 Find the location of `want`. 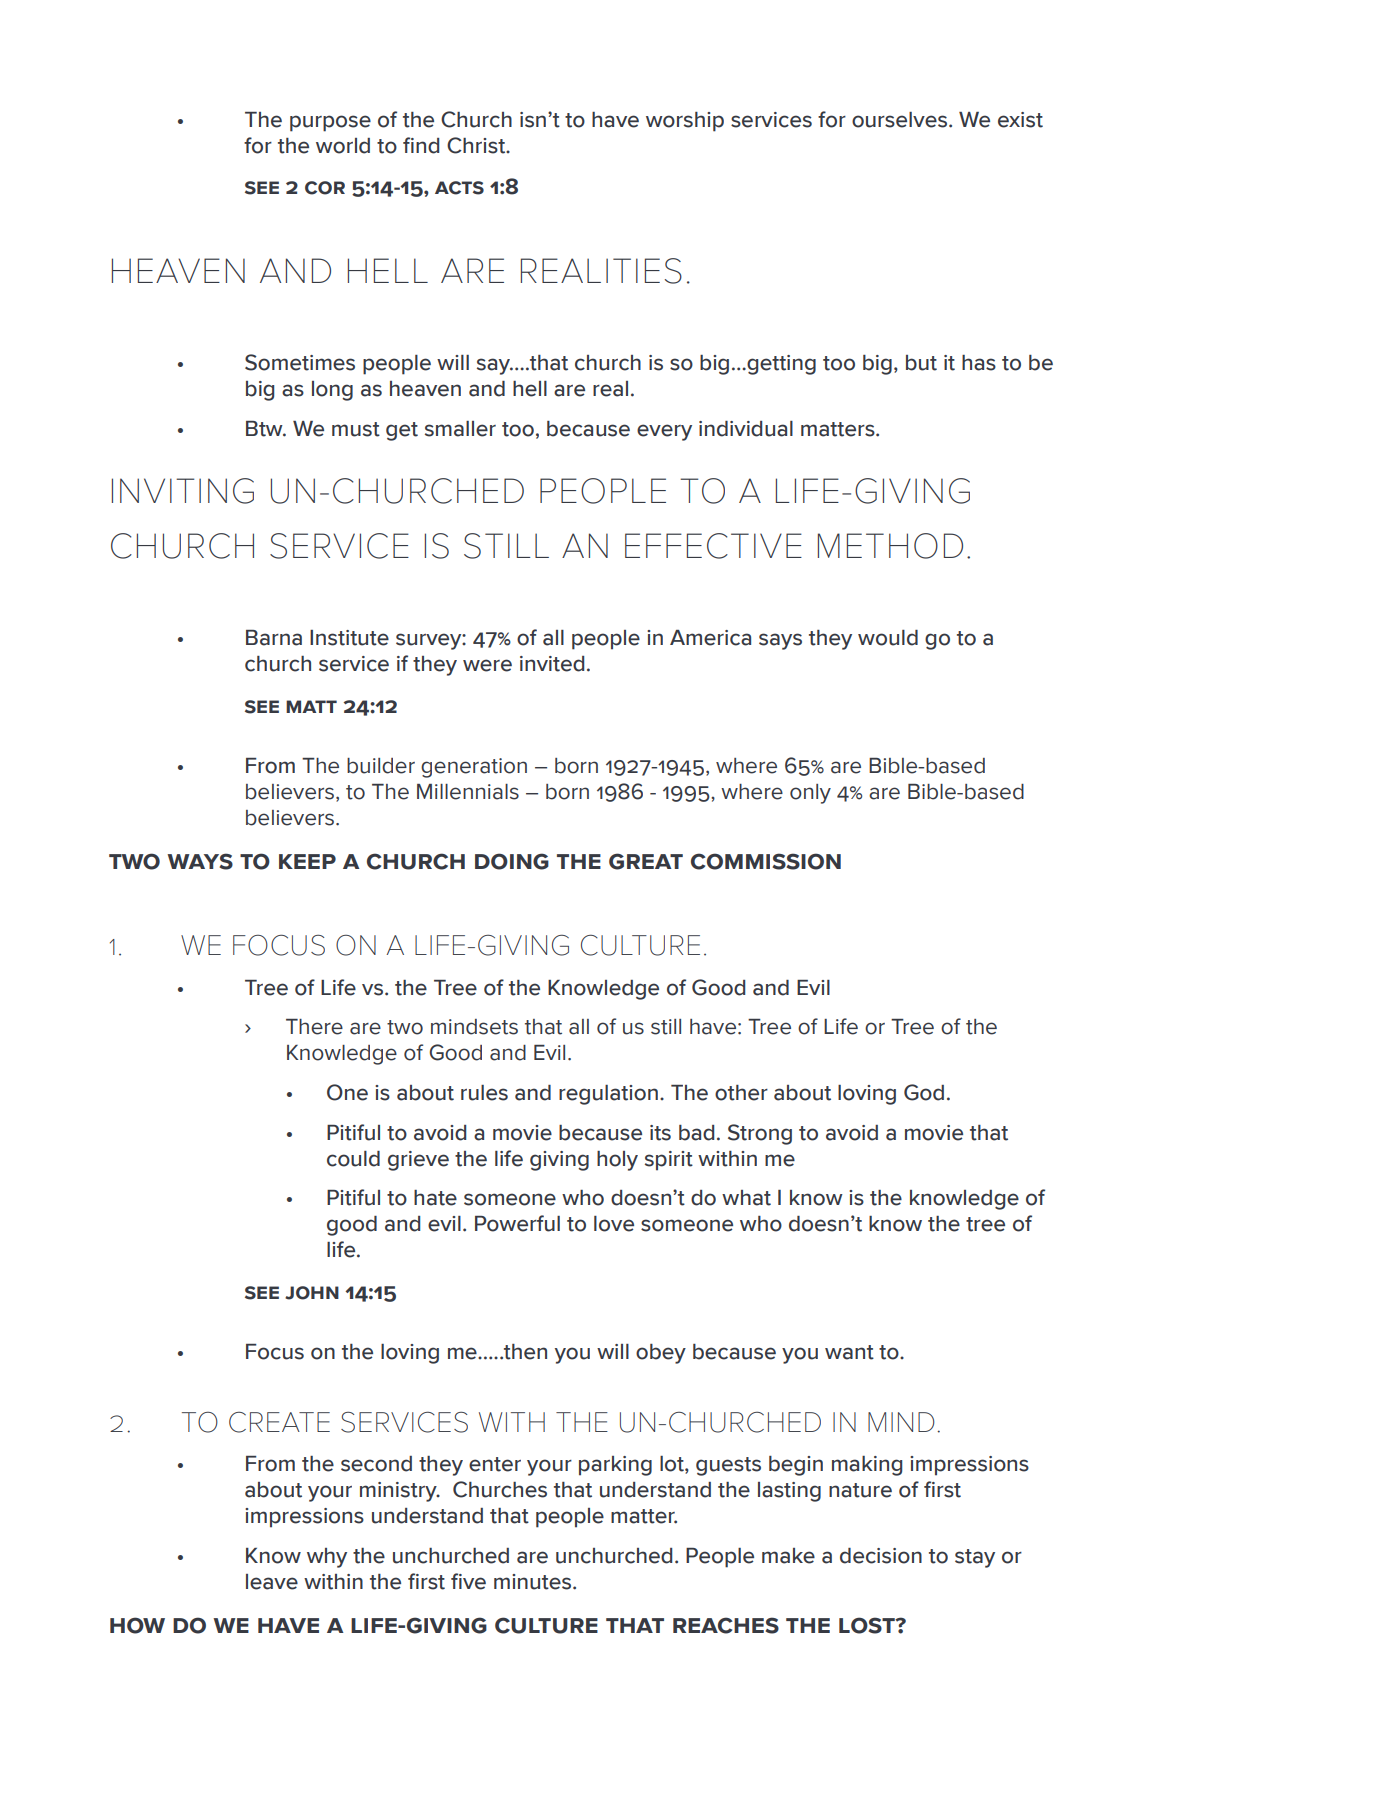

want is located at coordinates (849, 1352).
